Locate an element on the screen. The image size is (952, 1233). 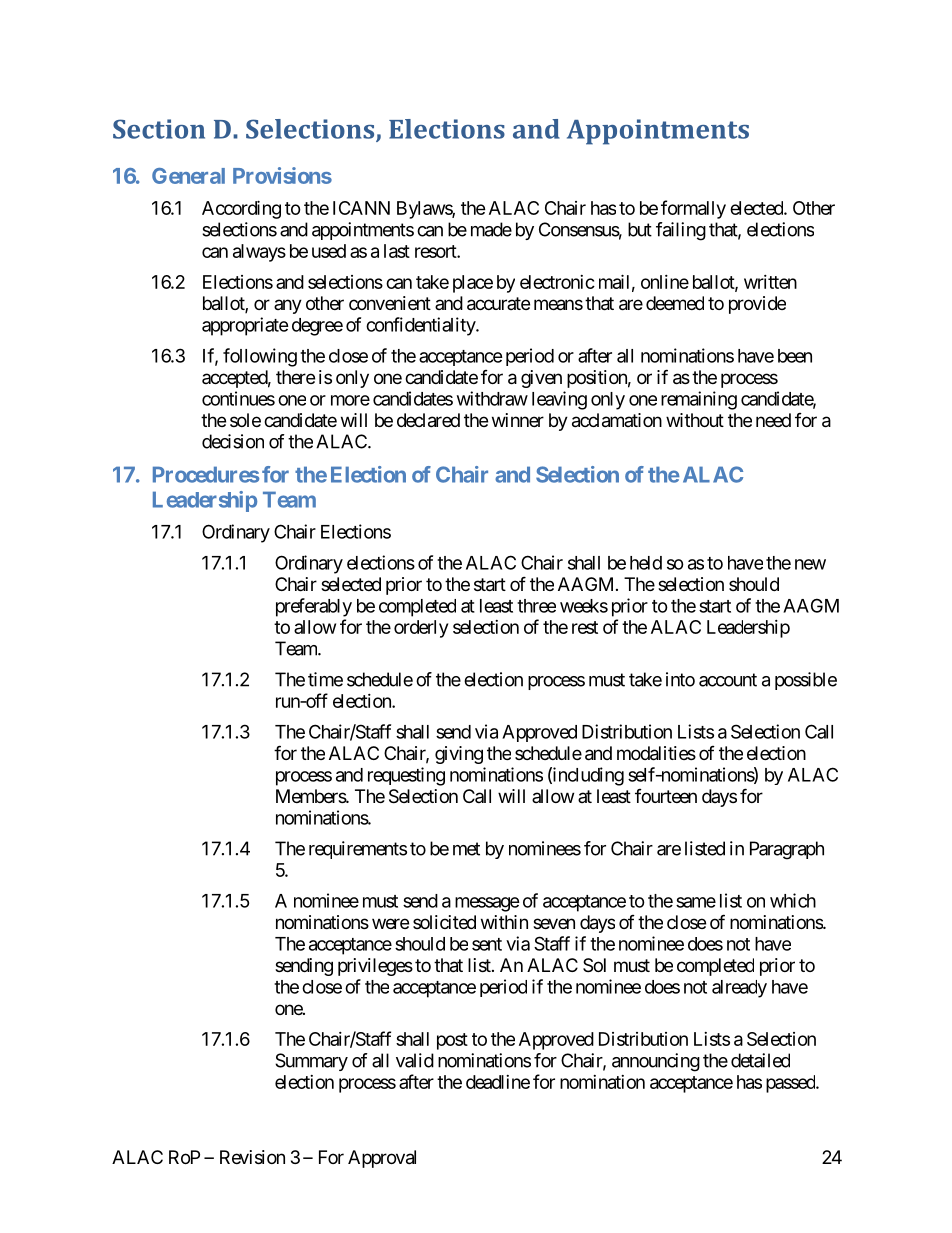
formally is located at coordinates (693, 209).
